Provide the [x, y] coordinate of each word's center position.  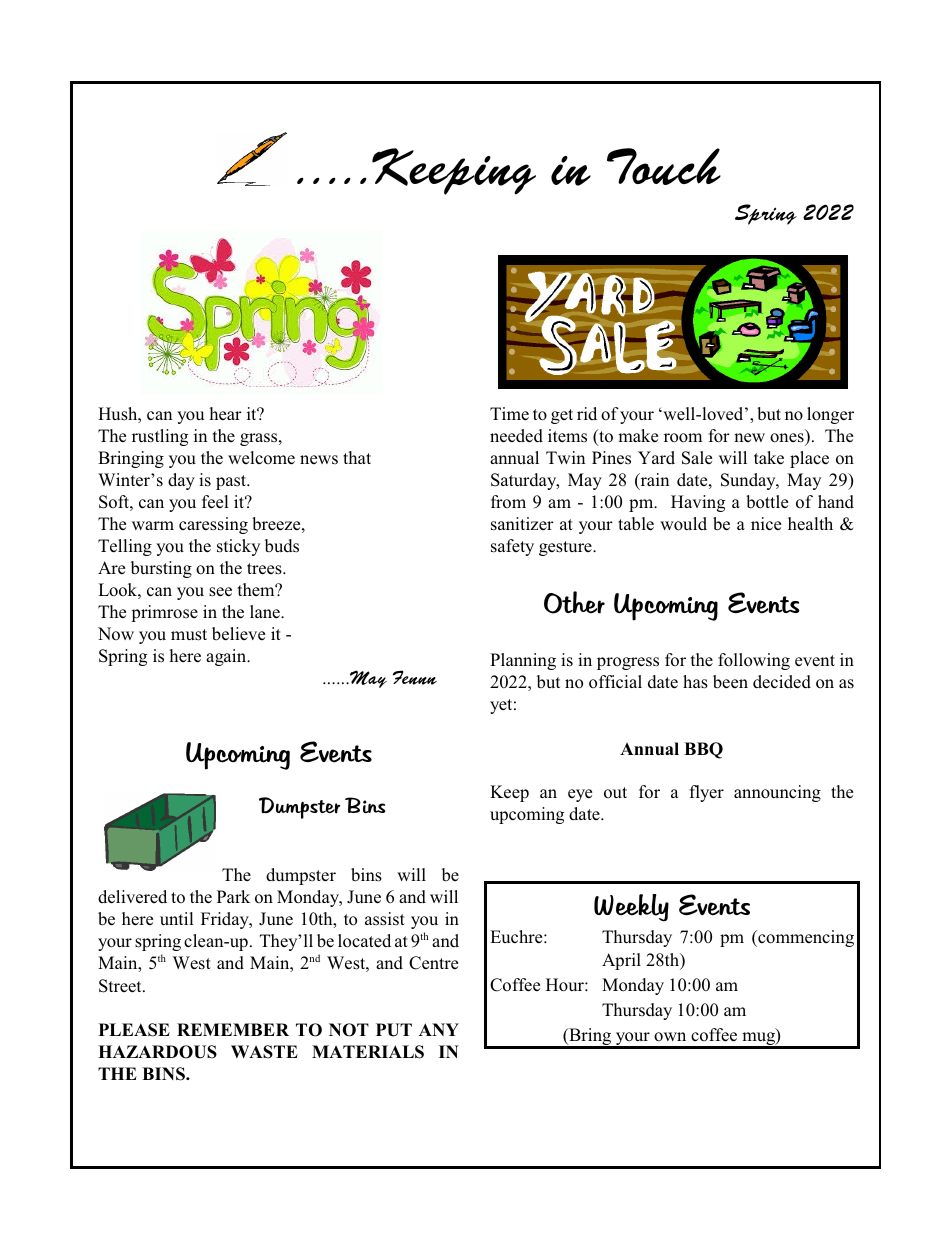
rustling [160, 437]
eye [580, 795]
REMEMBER [233, 1029]
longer [830, 415]
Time [509, 414]
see [220, 592]
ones [787, 438]
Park [233, 896]
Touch [664, 166]
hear [225, 413]
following [754, 661]
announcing [777, 793]
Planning [523, 661]
